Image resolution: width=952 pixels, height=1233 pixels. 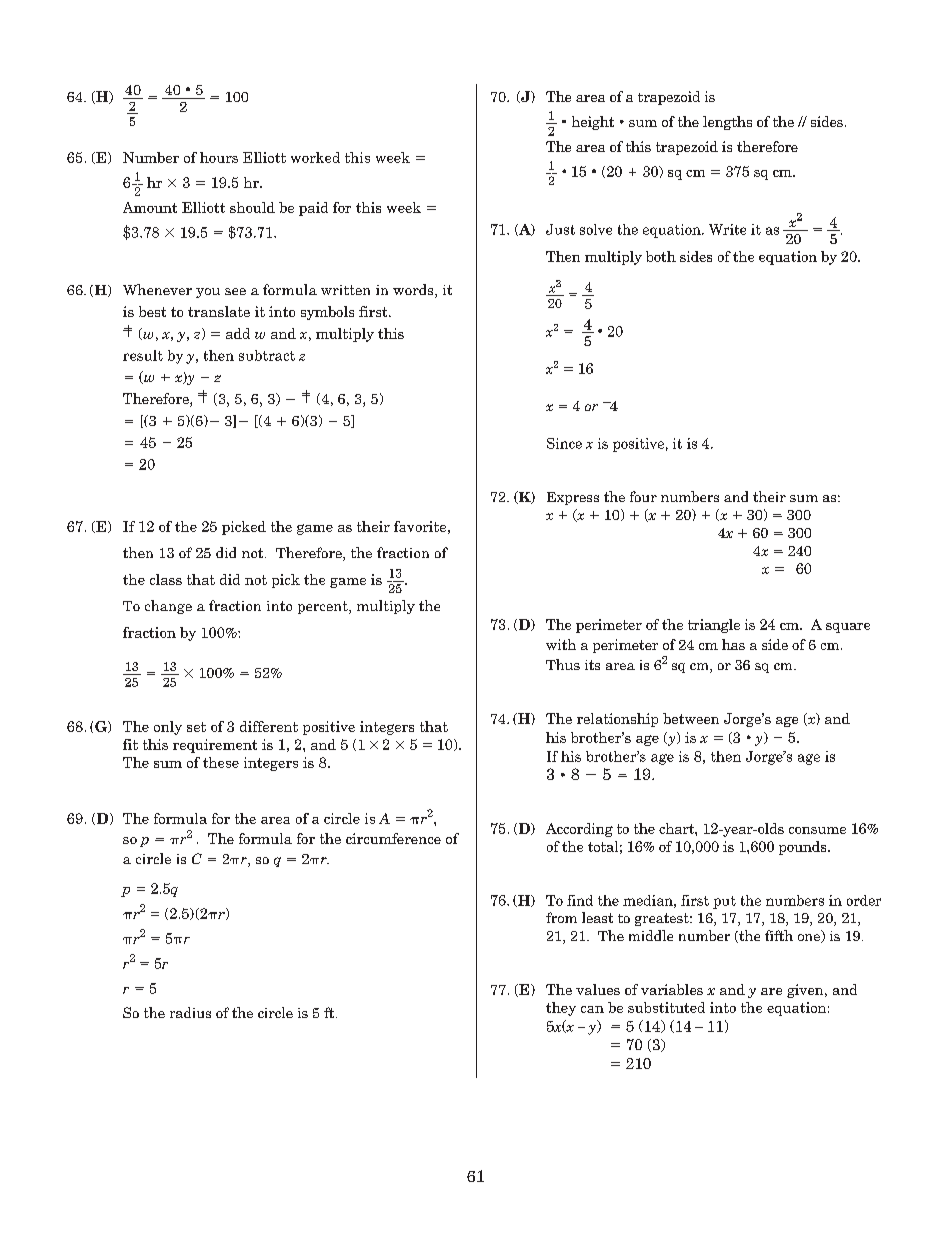 What do you see at coordinates (563, 664) in the page?
I see `Thus` at bounding box center [563, 664].
